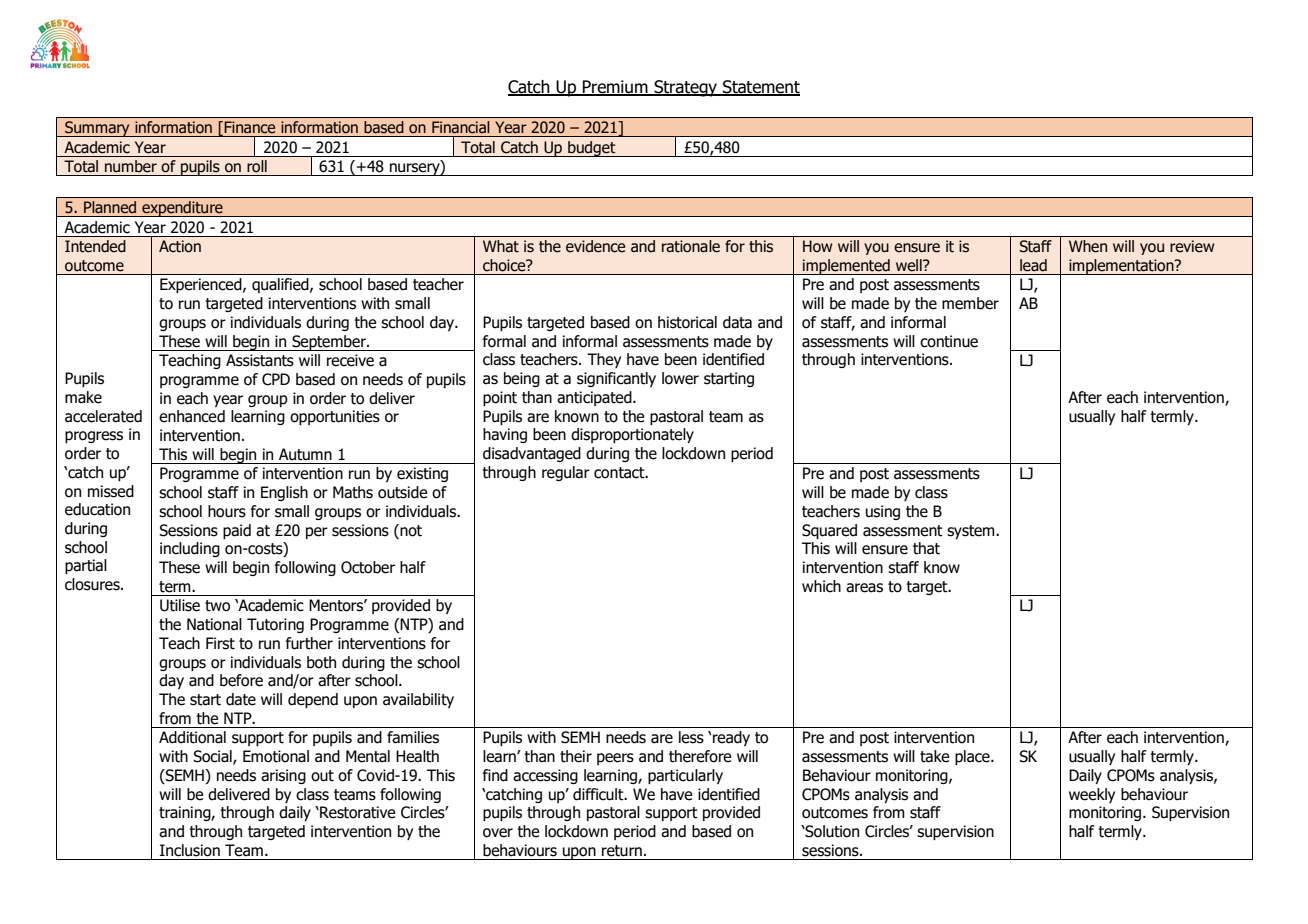 The width and height of the screenshot is (1308, 924). I want to click on return, so click(622, 851).
